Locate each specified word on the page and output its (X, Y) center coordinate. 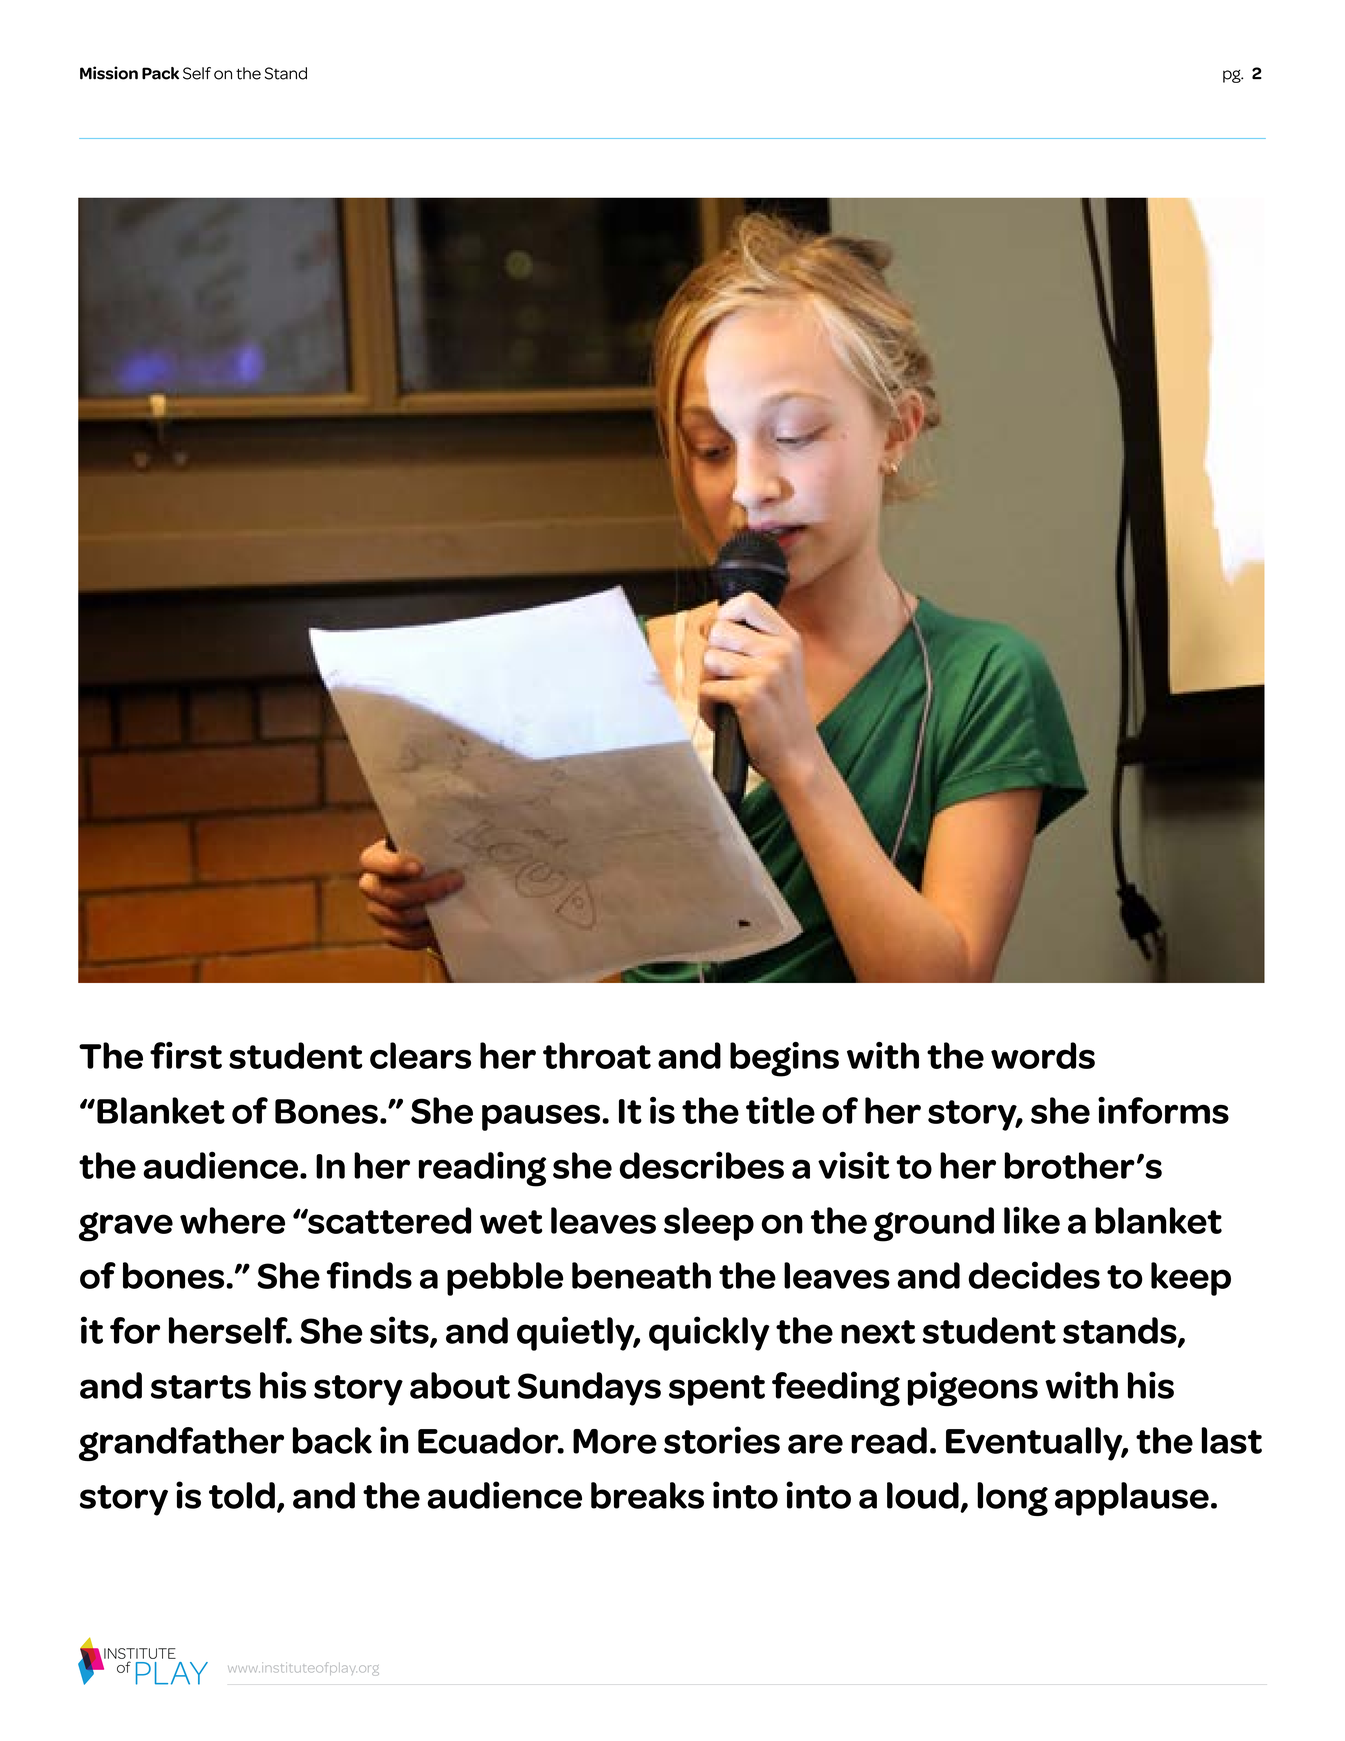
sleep (709, 1224)
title (780, 1110)
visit (854, 1165)
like (1032, 1220)
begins (784, 1059)
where (232, 1220)
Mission (109, 73)
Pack (160, 73)
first (186, 1055)
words (1043, 1055)
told (242, 1495)
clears (420, 1055)
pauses (542, 1117)
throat (597, 1055)
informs (1163, 1110)
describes (702, 1165)
